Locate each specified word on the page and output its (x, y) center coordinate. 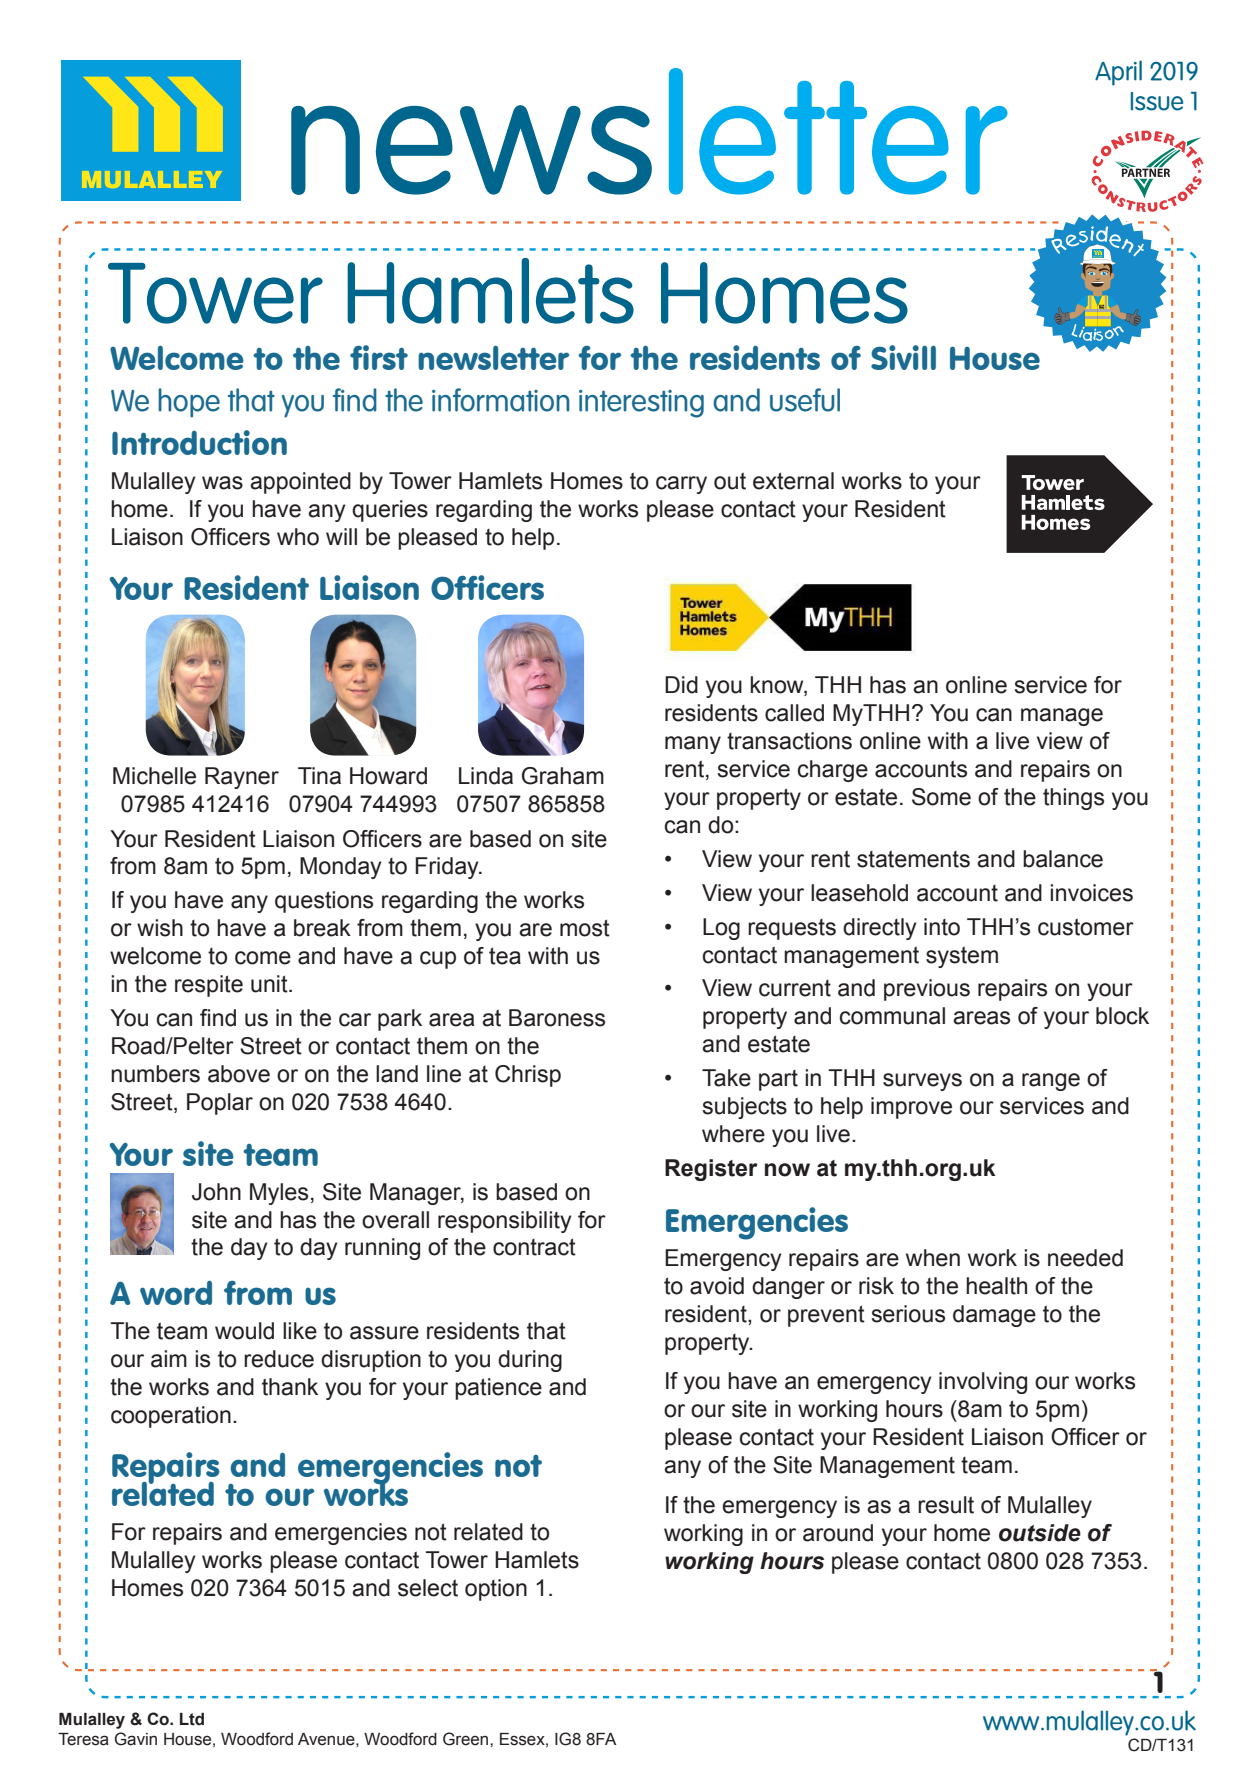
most (585, 928)
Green (467, 1739)
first (379, 357)
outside (1040, 1533)
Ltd (192, 1719)
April (1118, 73)
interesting (641, 404)
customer (1086, 927)
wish (160, 928)
